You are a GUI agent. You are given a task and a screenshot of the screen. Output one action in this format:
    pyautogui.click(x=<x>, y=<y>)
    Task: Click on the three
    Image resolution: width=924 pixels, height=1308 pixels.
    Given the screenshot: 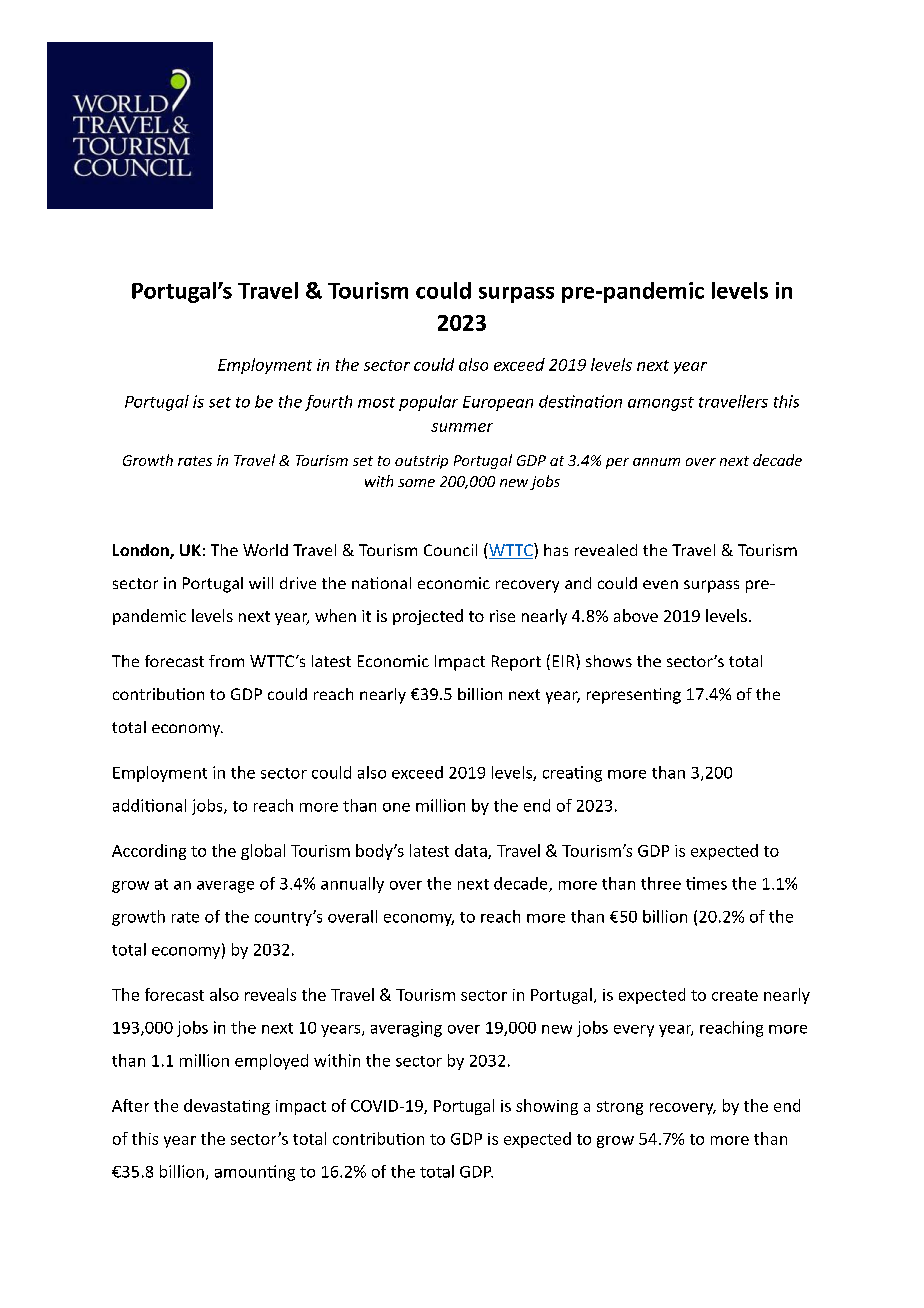 What is the action you would take?
    pyautogui.click(x=661, y=883)
